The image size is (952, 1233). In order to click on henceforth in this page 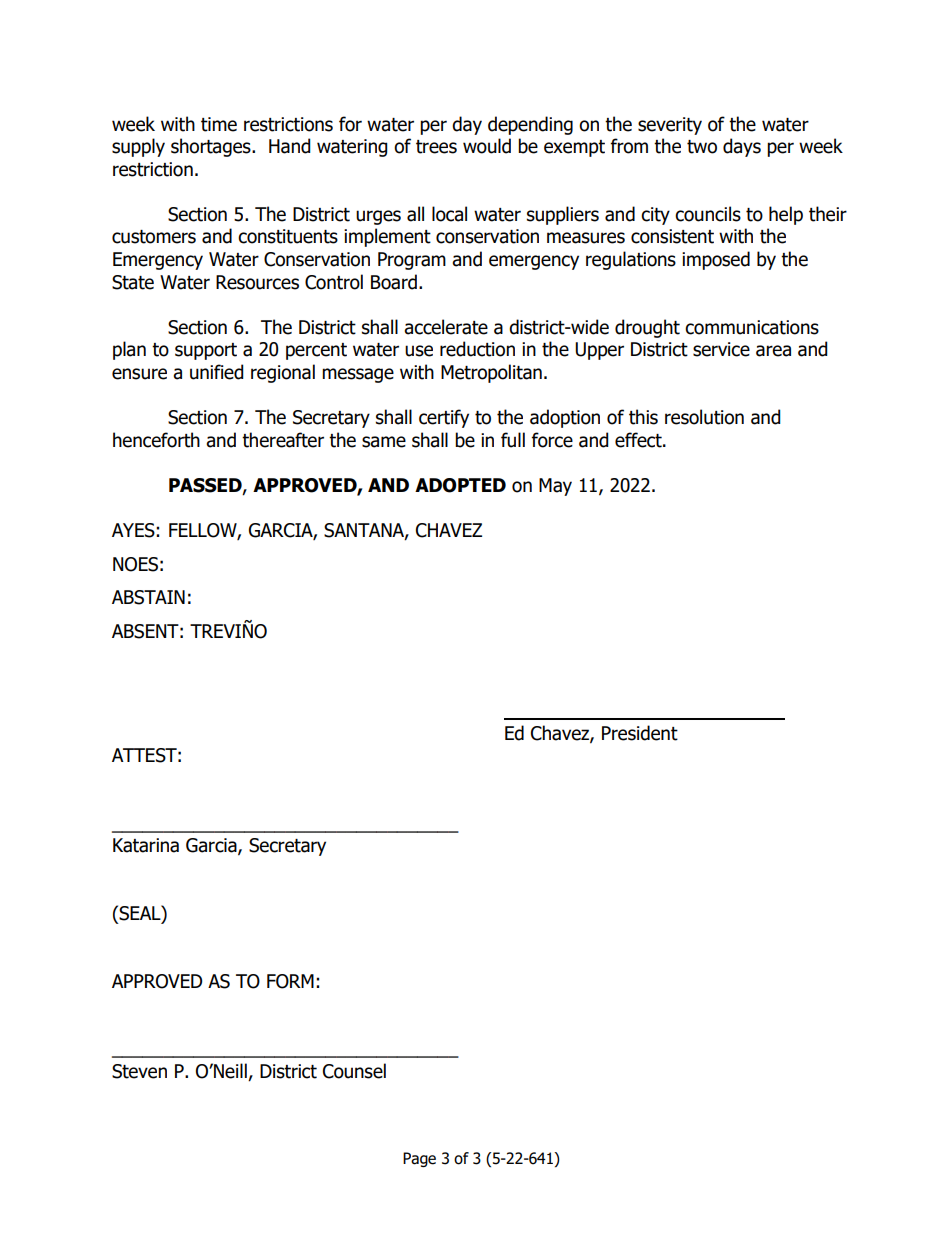, I will do `click(156, 440)`.
